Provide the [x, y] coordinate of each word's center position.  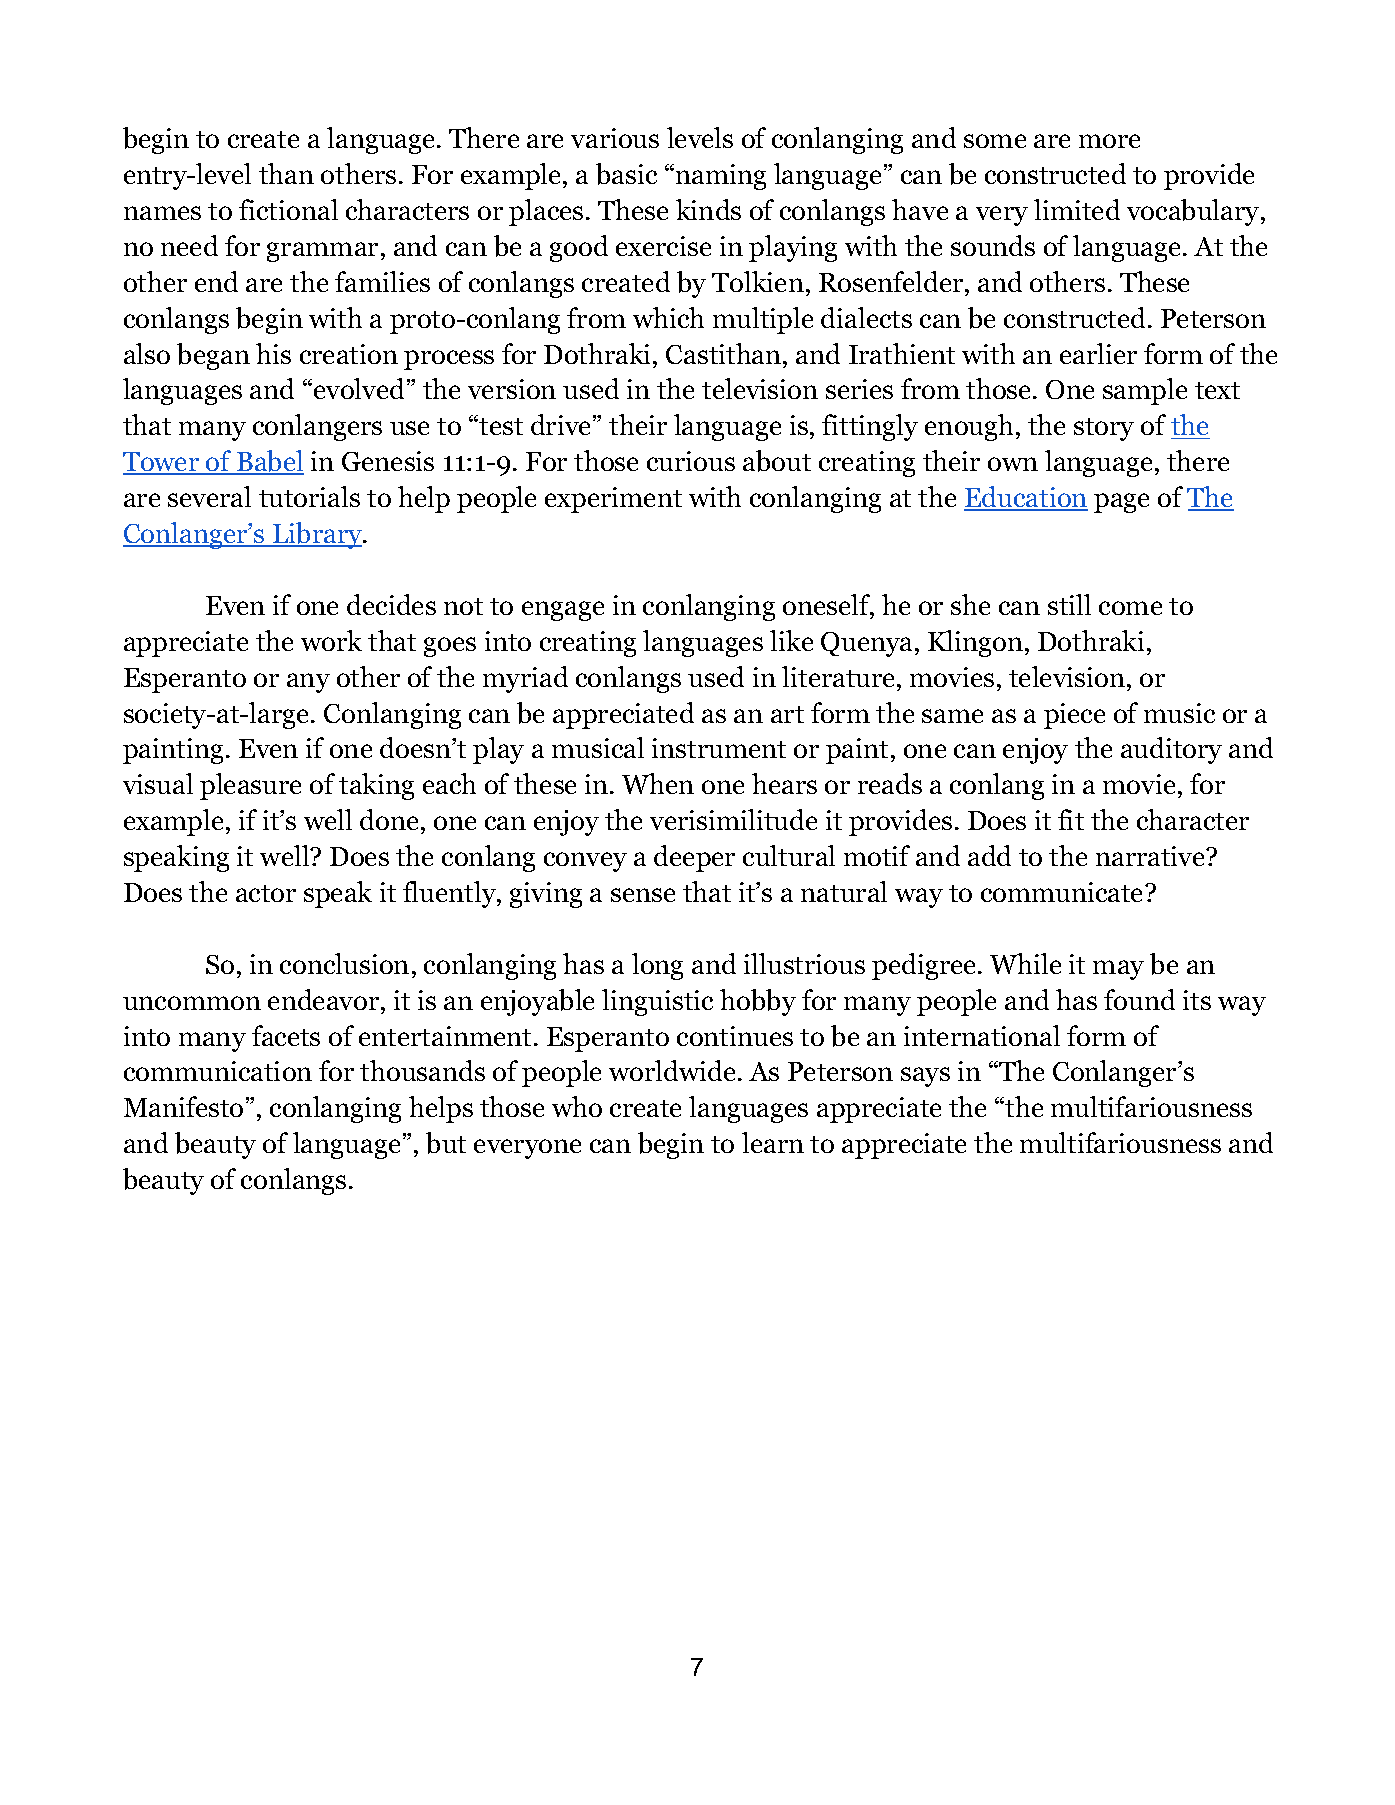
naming [721, 177]
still [1069, 604]
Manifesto [183, 1106]
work [331, 640]
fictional [288, 209]
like [791, 640]
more [1109, 141]
